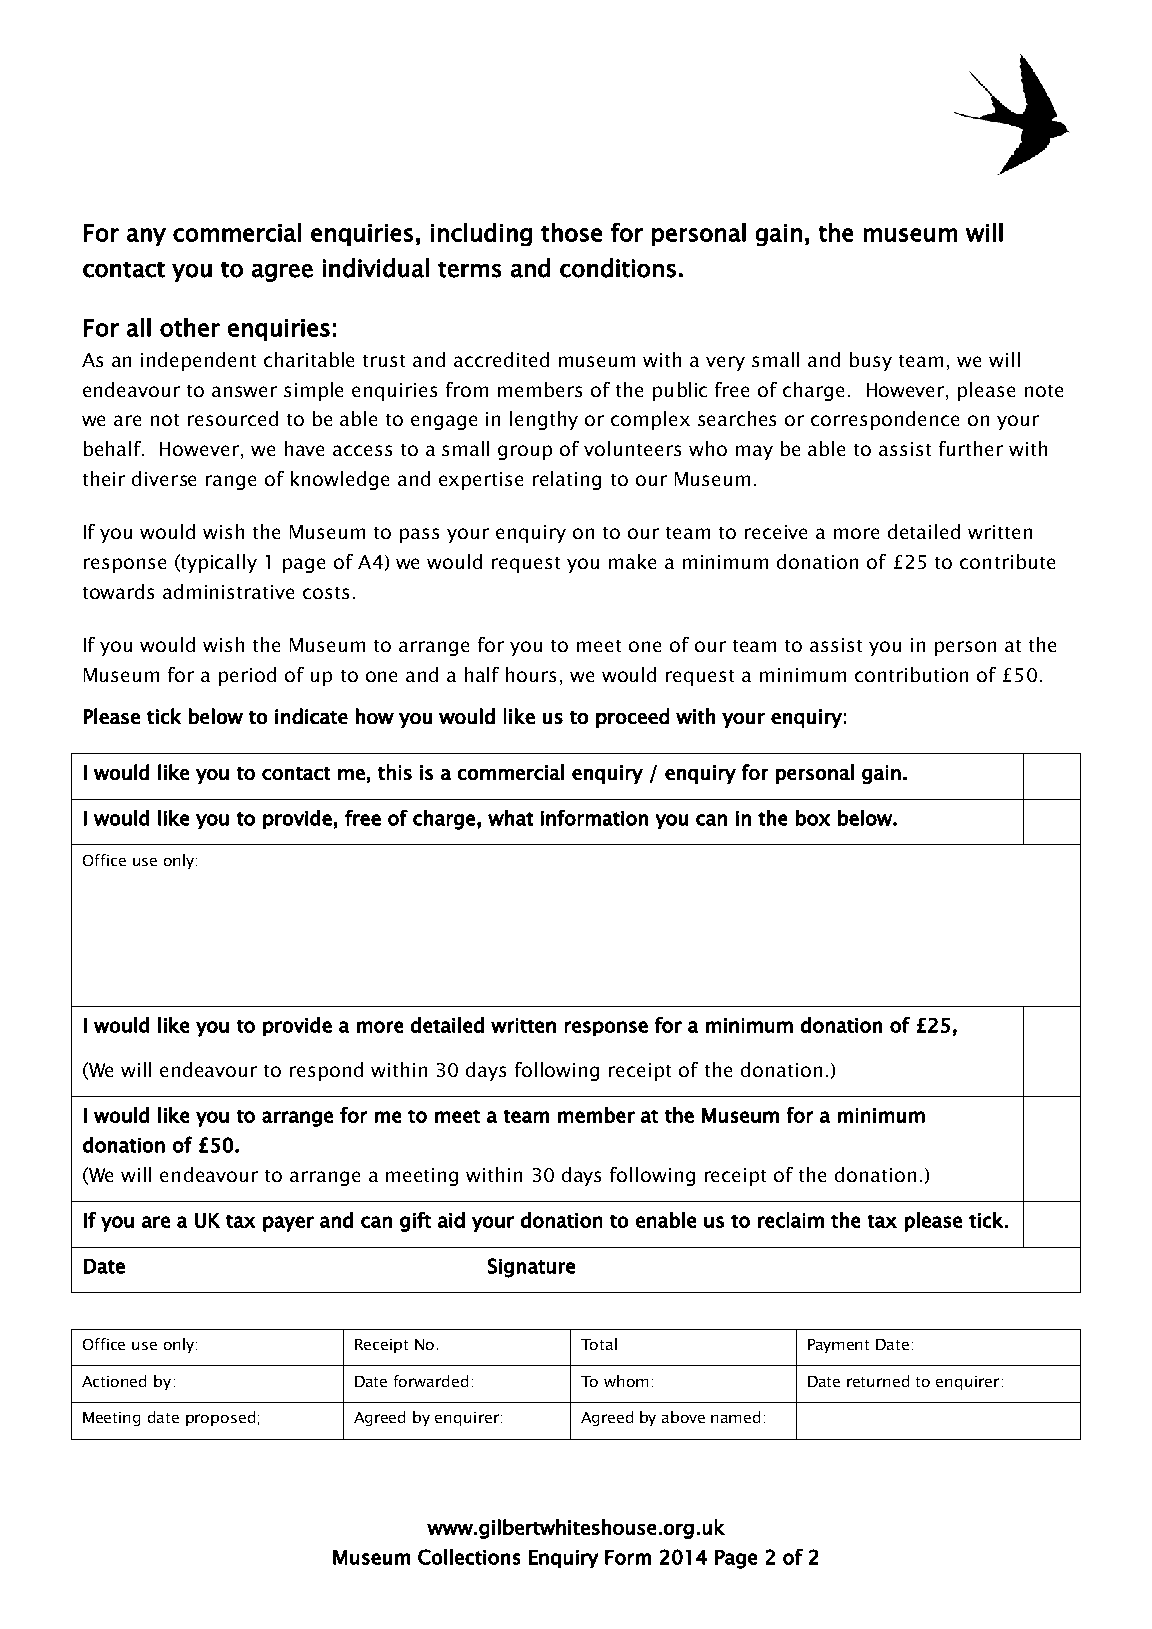 The width and height of the image is (1152, 1629). Describe the element at coordinates (510, 818) in the image. I see `what` at that location.
